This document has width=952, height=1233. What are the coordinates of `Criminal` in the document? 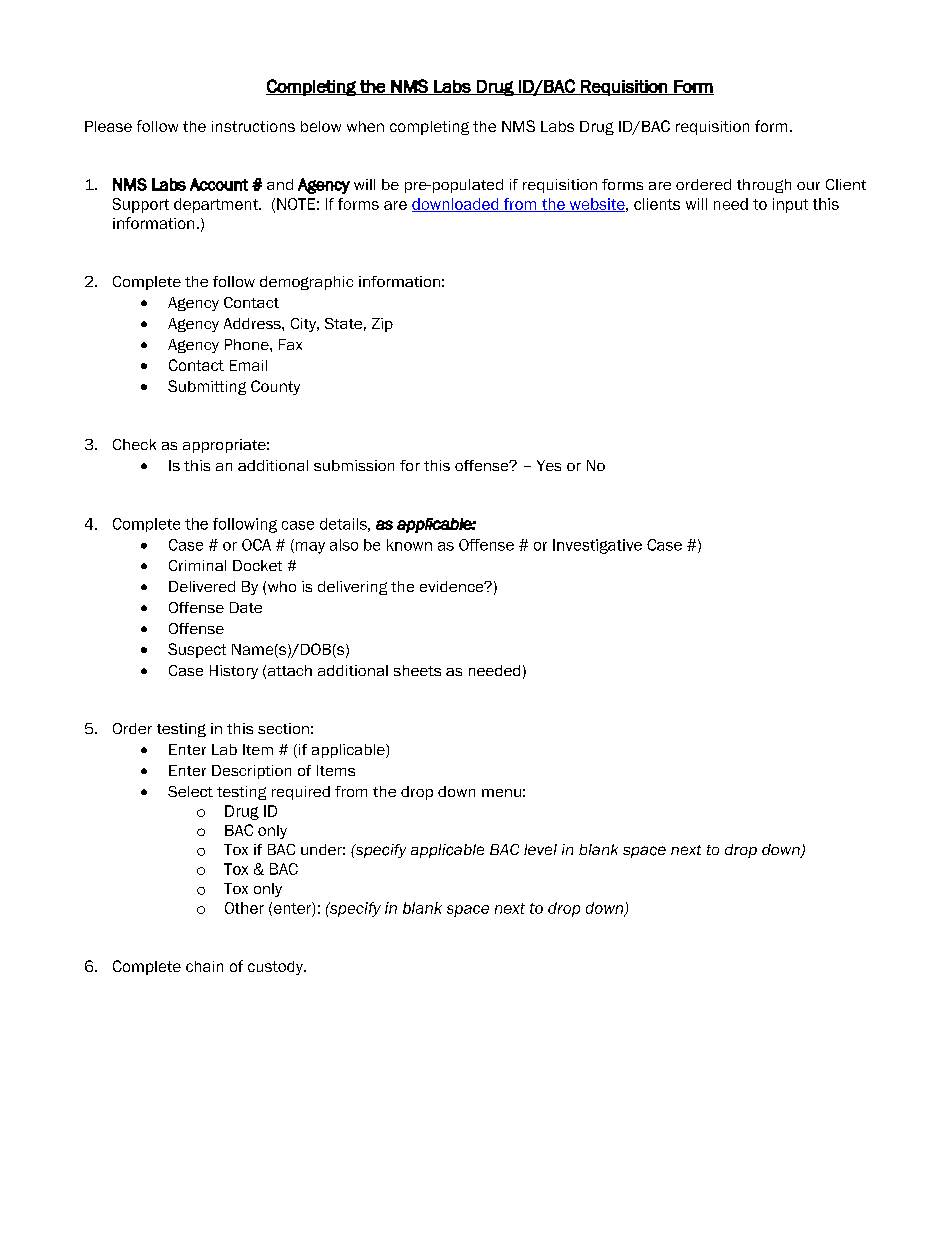 It's located at (197, 565).
